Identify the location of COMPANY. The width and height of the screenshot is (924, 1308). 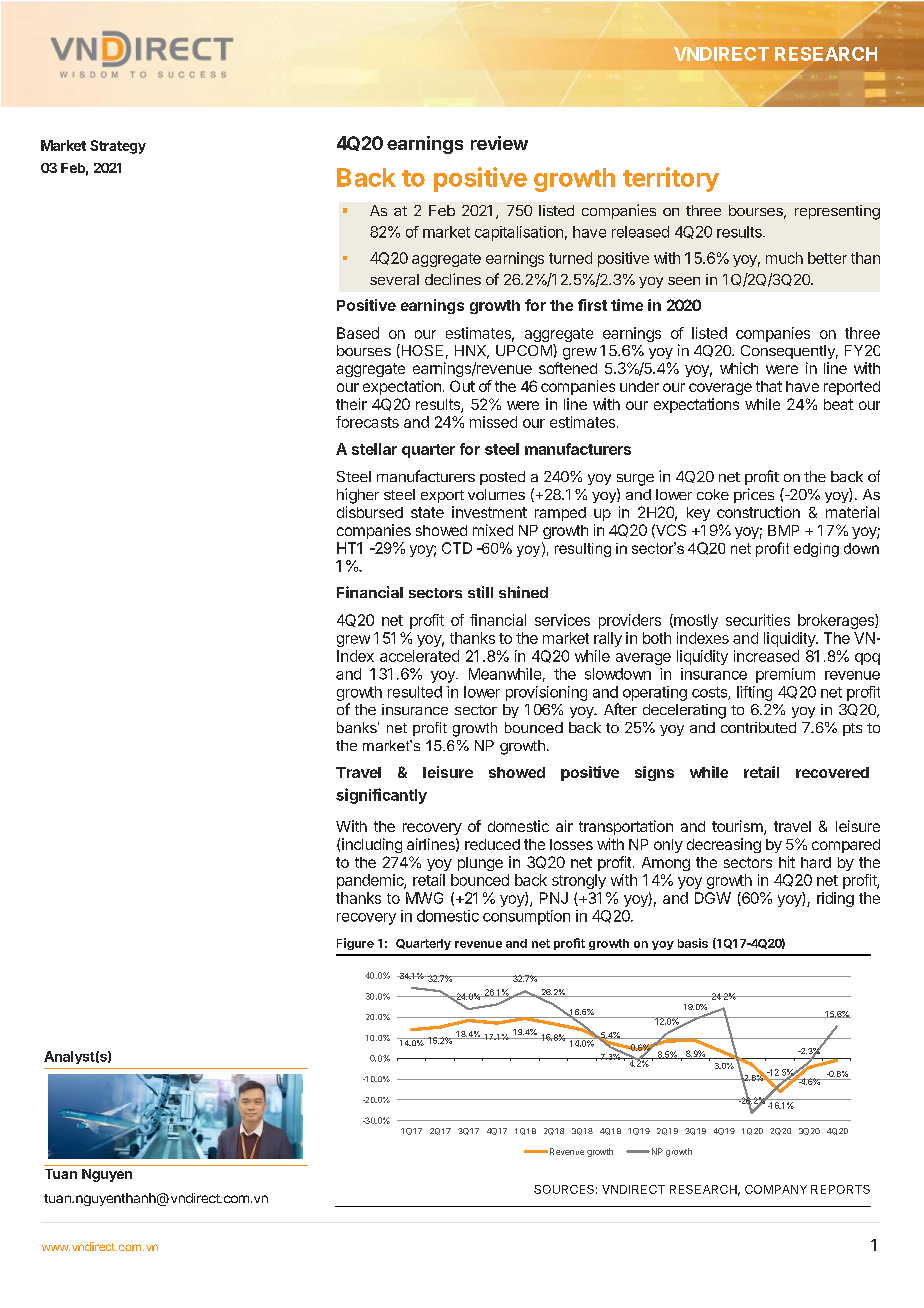
(776, 1189).
